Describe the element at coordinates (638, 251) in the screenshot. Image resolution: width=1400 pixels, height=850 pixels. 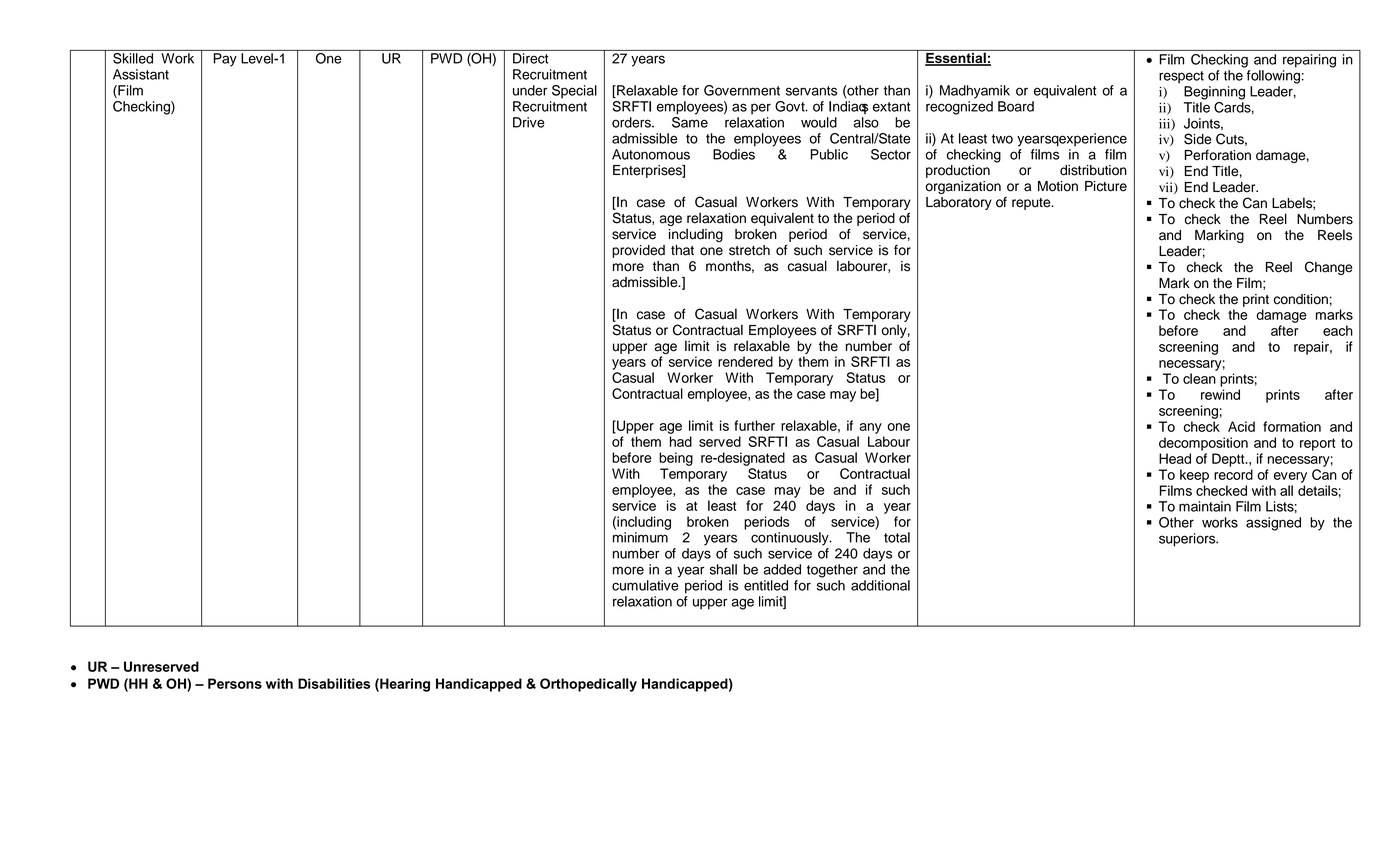
I see `provided` at that location.
